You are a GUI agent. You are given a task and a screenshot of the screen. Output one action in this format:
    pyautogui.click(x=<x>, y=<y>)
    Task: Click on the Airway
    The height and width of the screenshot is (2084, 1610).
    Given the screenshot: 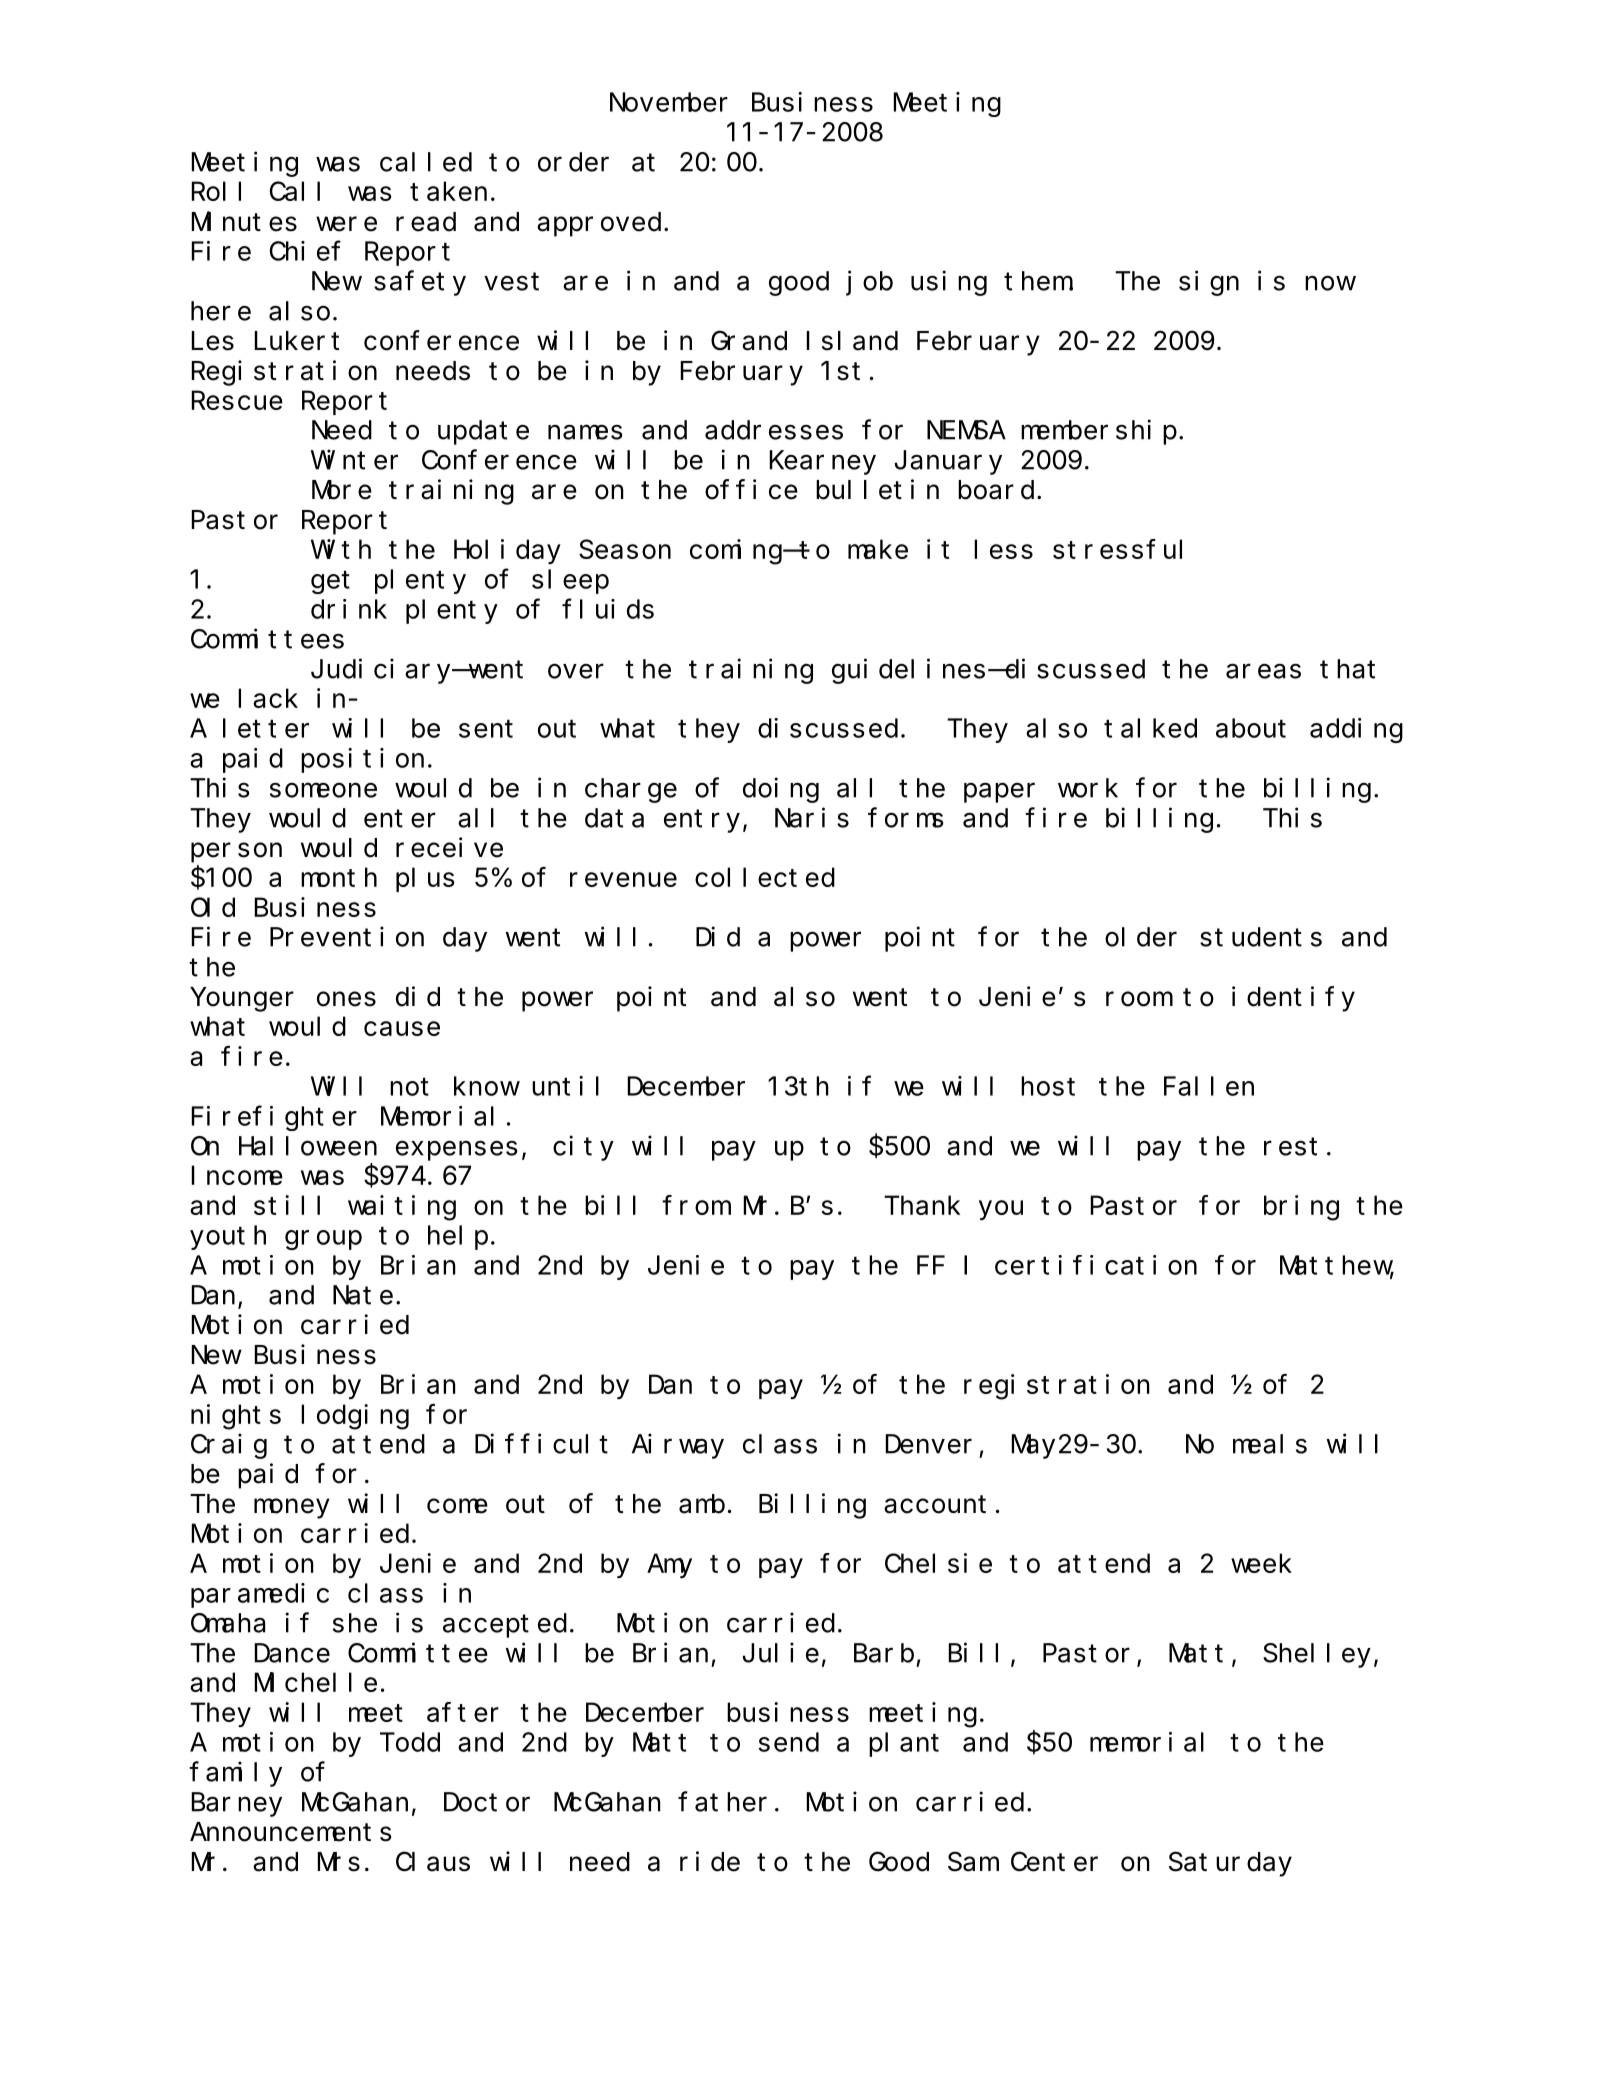 What is the action you would take?
    pyautogui.click(x=678, y=1446)
